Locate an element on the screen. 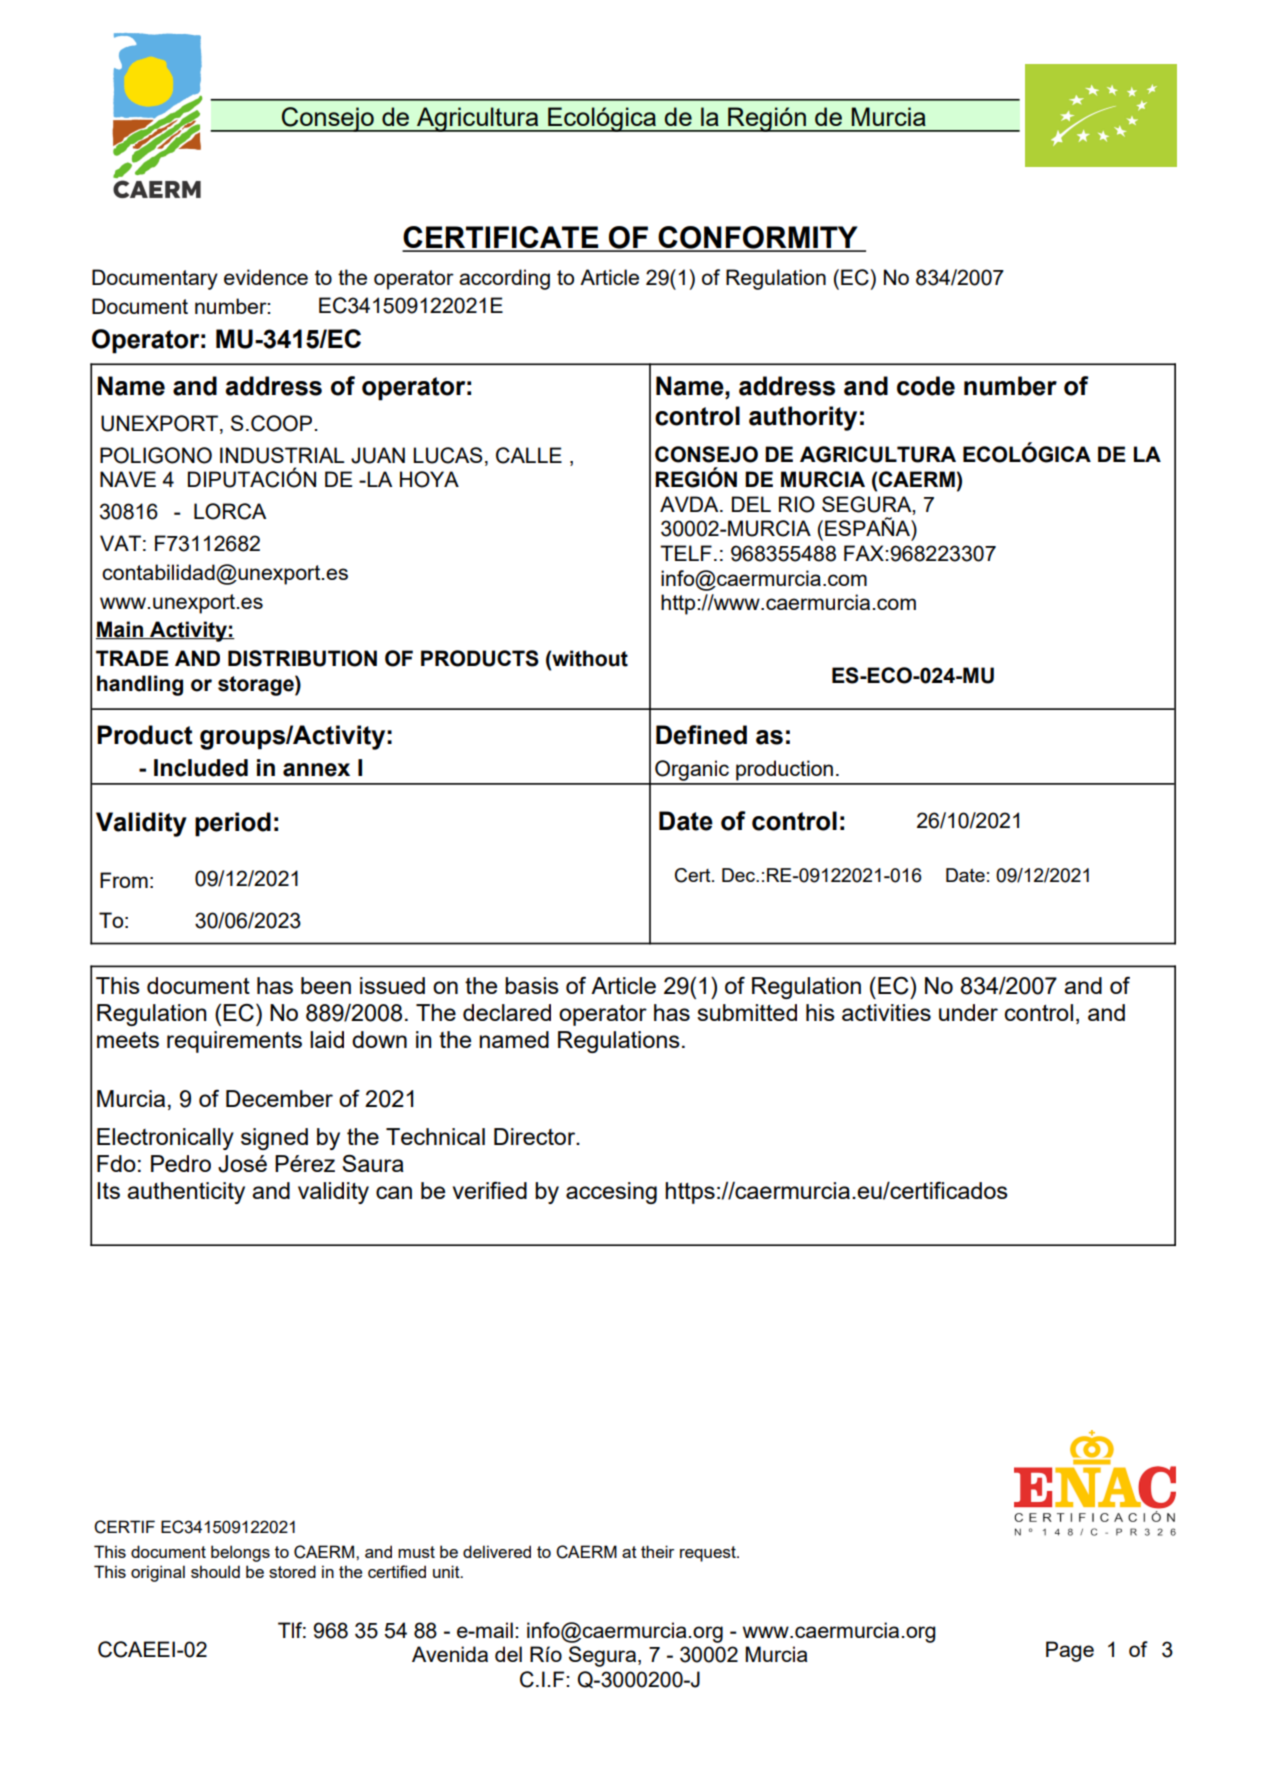 The width and height of the screenshot is (1267, 1792). TELF is located at coordinates (686, 553).
